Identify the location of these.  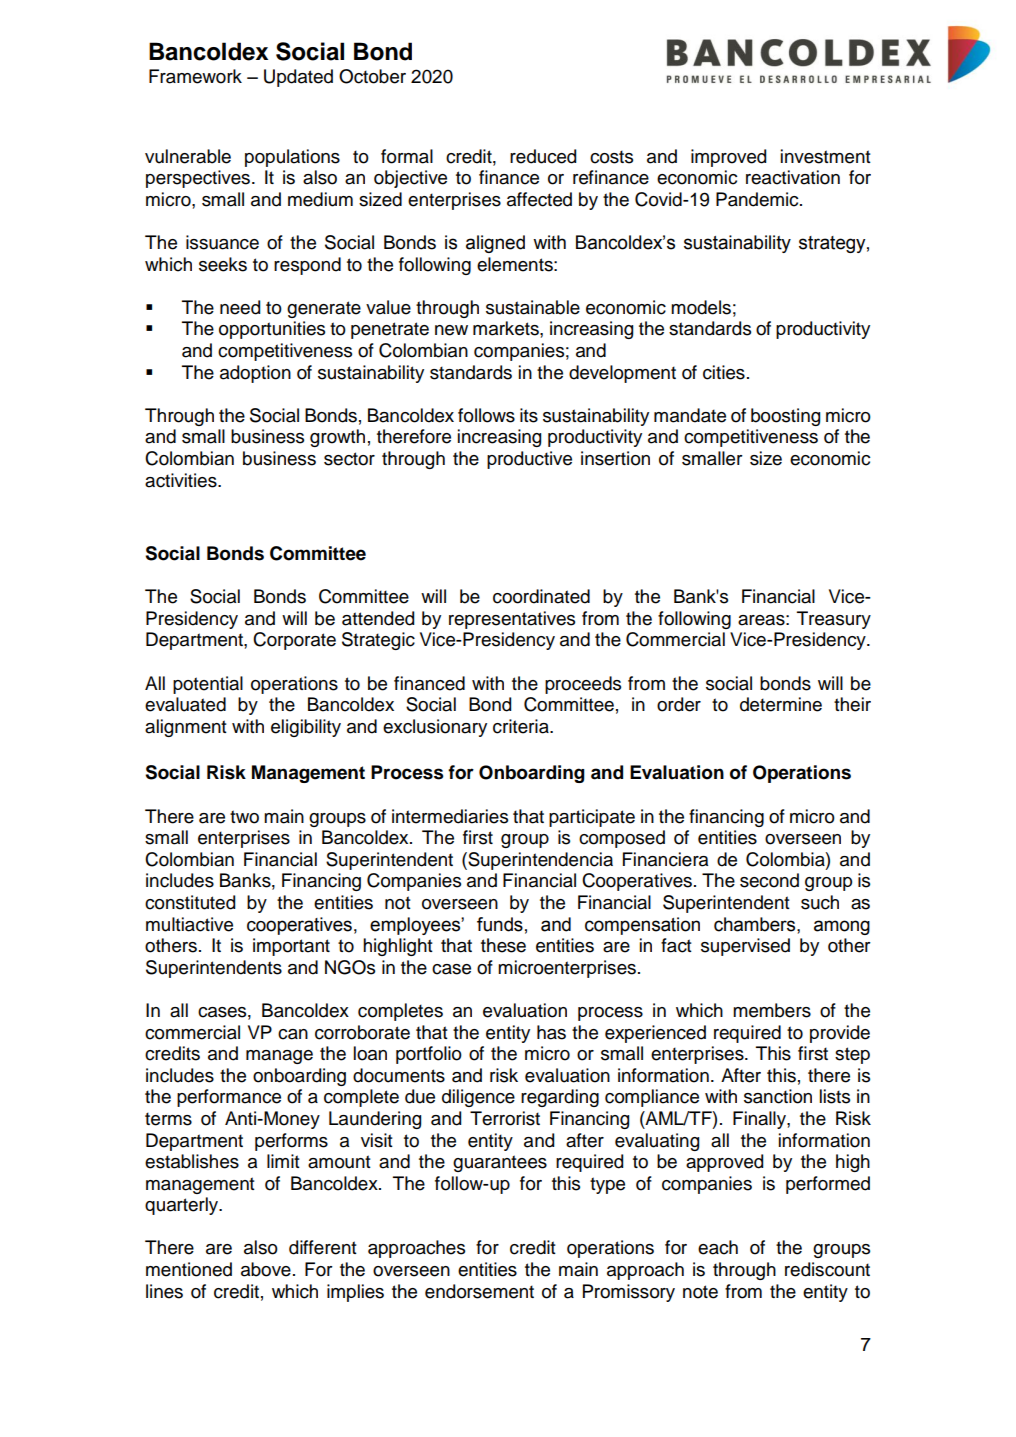
(503, 945).
